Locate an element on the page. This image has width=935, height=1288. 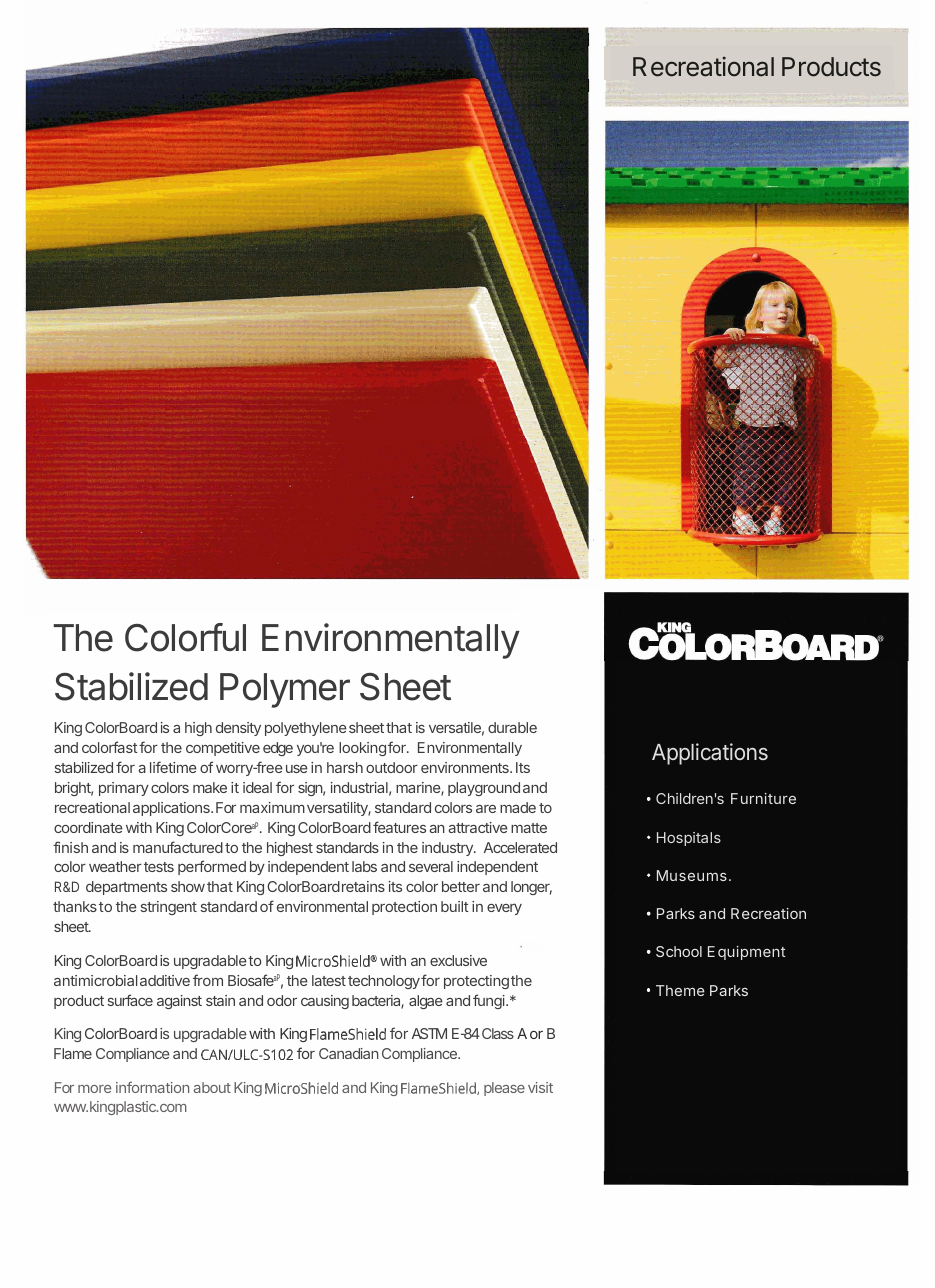
departments is located at coordinates (126, 888).
